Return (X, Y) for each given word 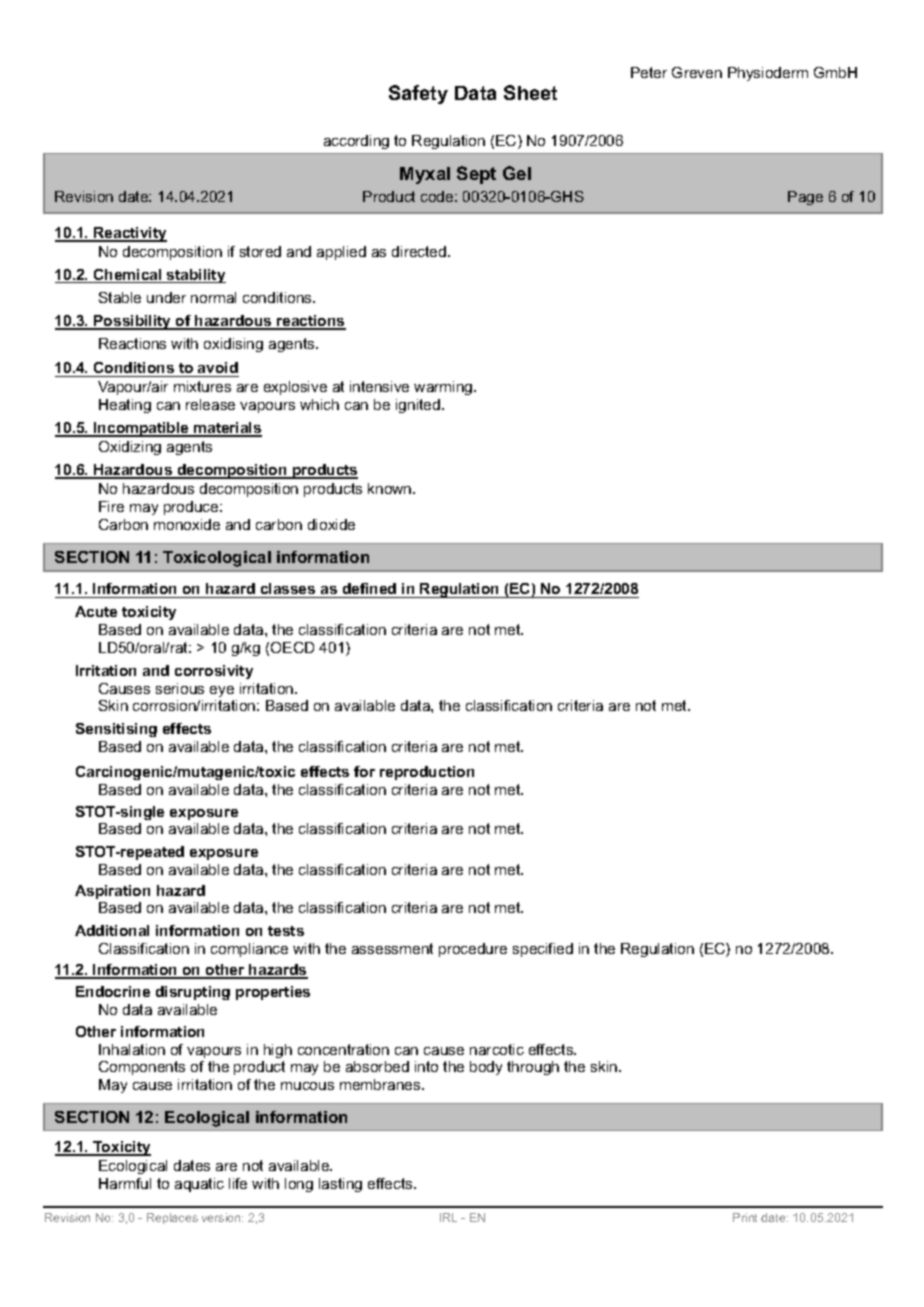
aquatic (199, 1185)
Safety (418, 94)
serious (180, 688)
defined (369, 590)
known (391, 488)
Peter (649, 72)
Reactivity (129, 234)
